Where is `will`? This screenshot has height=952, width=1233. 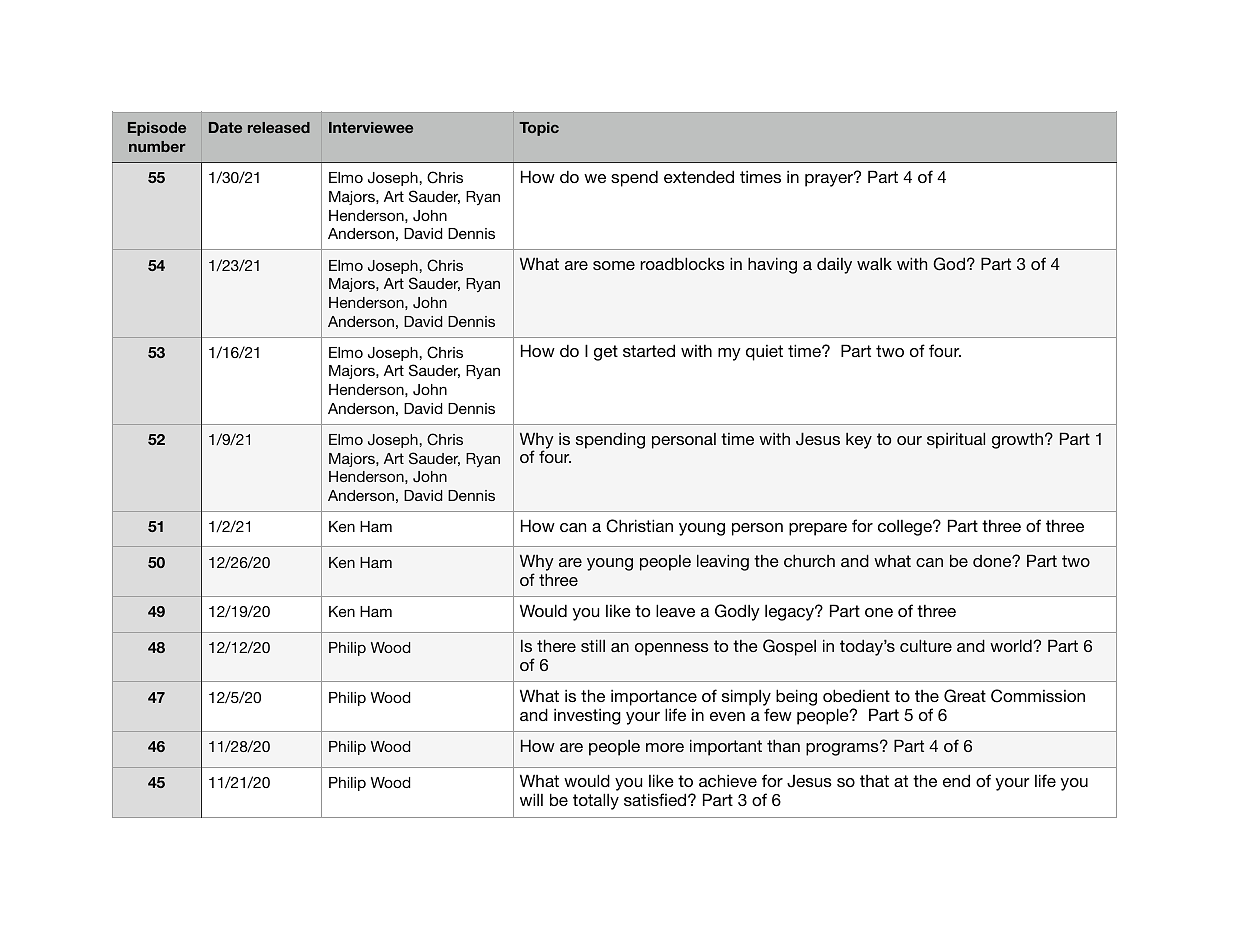 will is located at coordinates (531, 799).
